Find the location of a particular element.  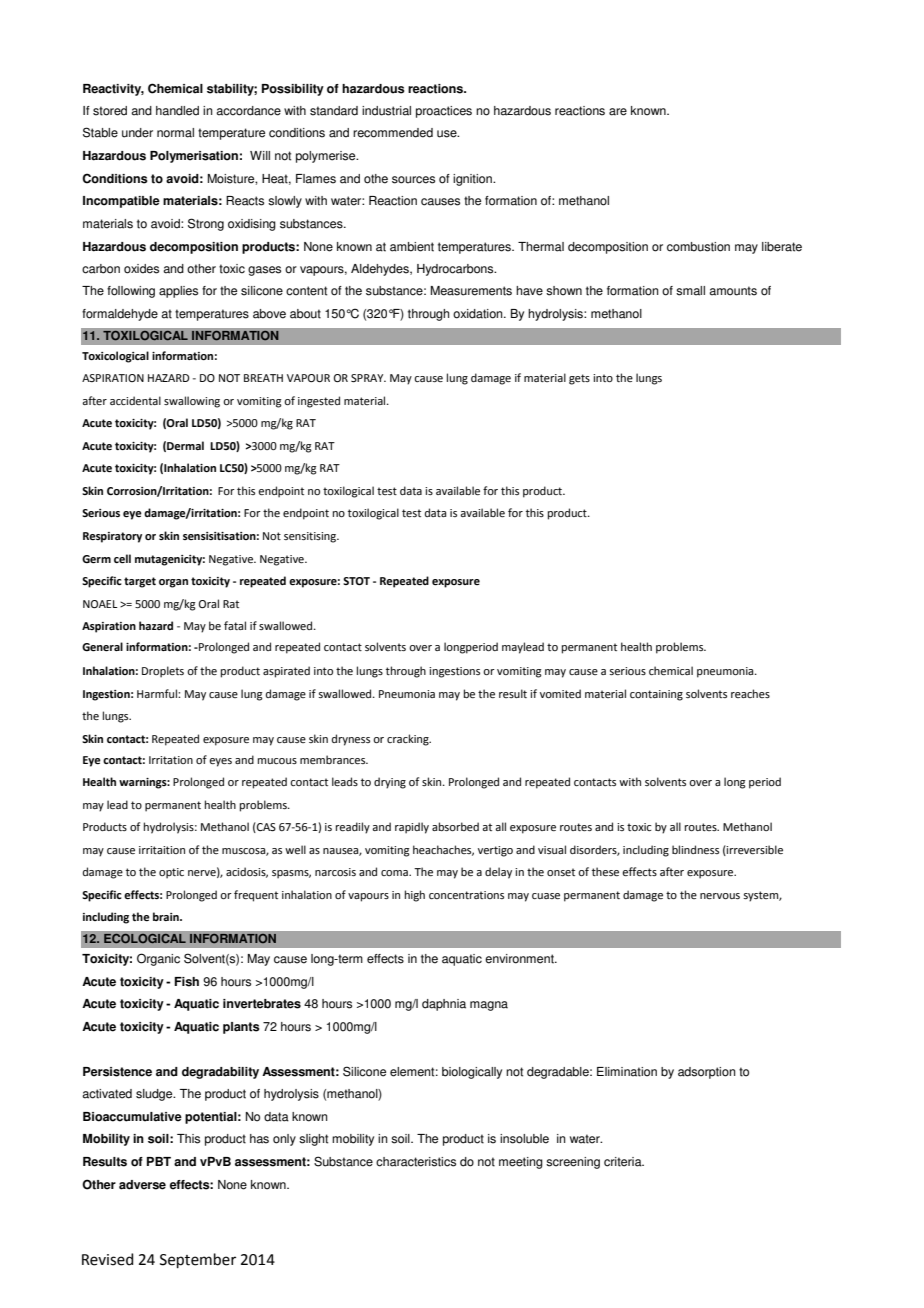

gets is located at coordinates (579, 379).
